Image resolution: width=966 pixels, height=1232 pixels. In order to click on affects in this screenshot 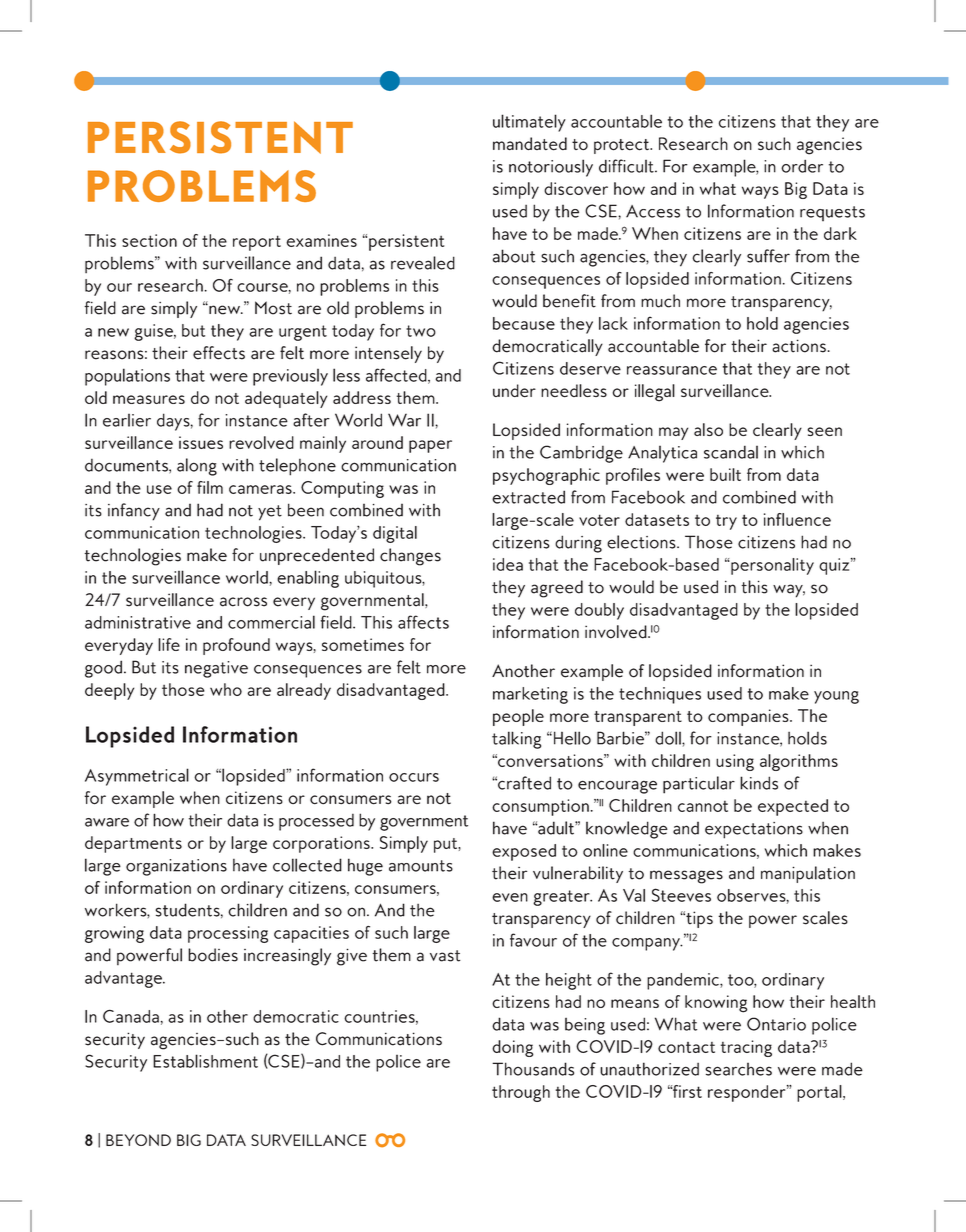, I will do `click(423, 622)`.
